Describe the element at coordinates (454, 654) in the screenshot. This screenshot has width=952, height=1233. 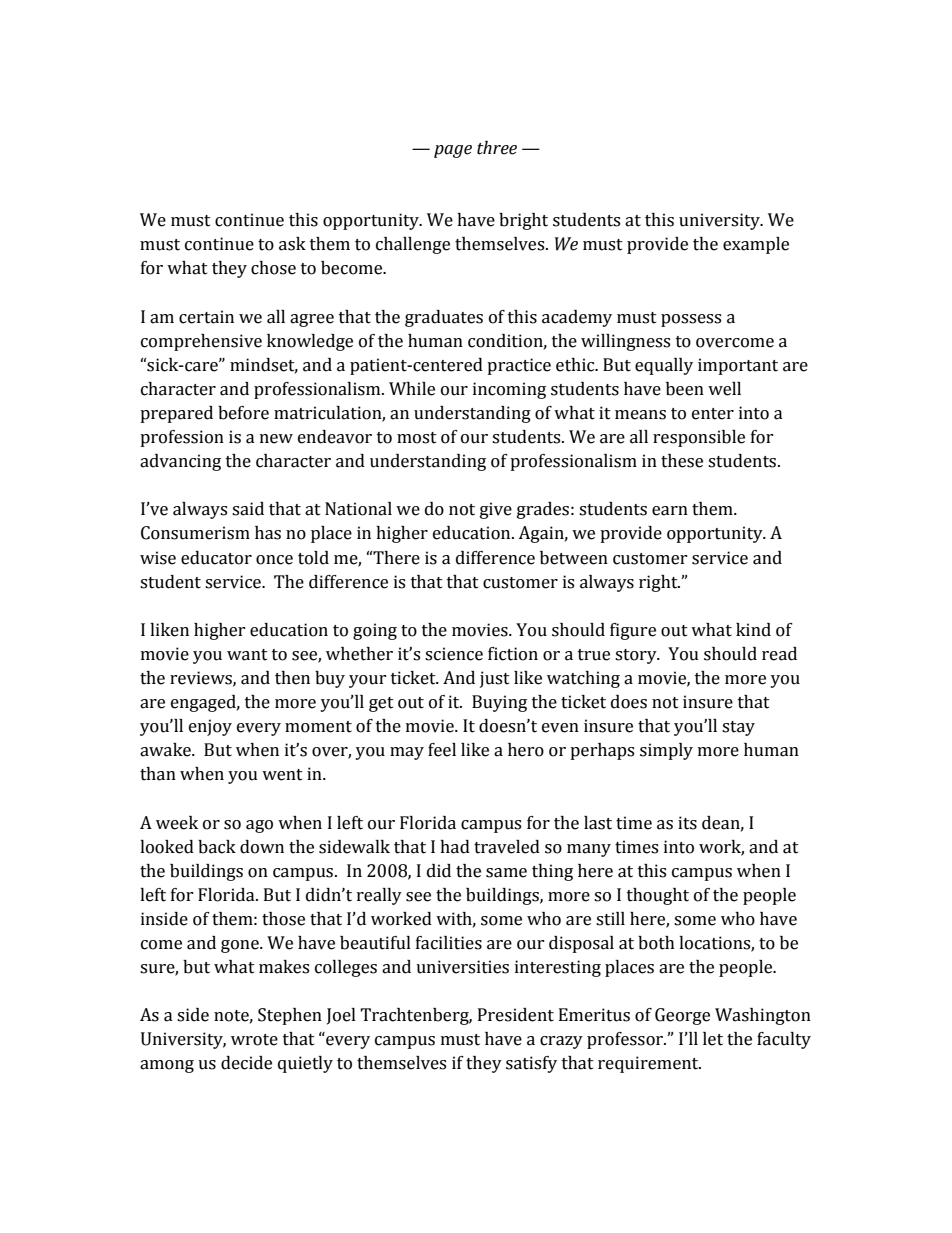
I see `science` at that location.
